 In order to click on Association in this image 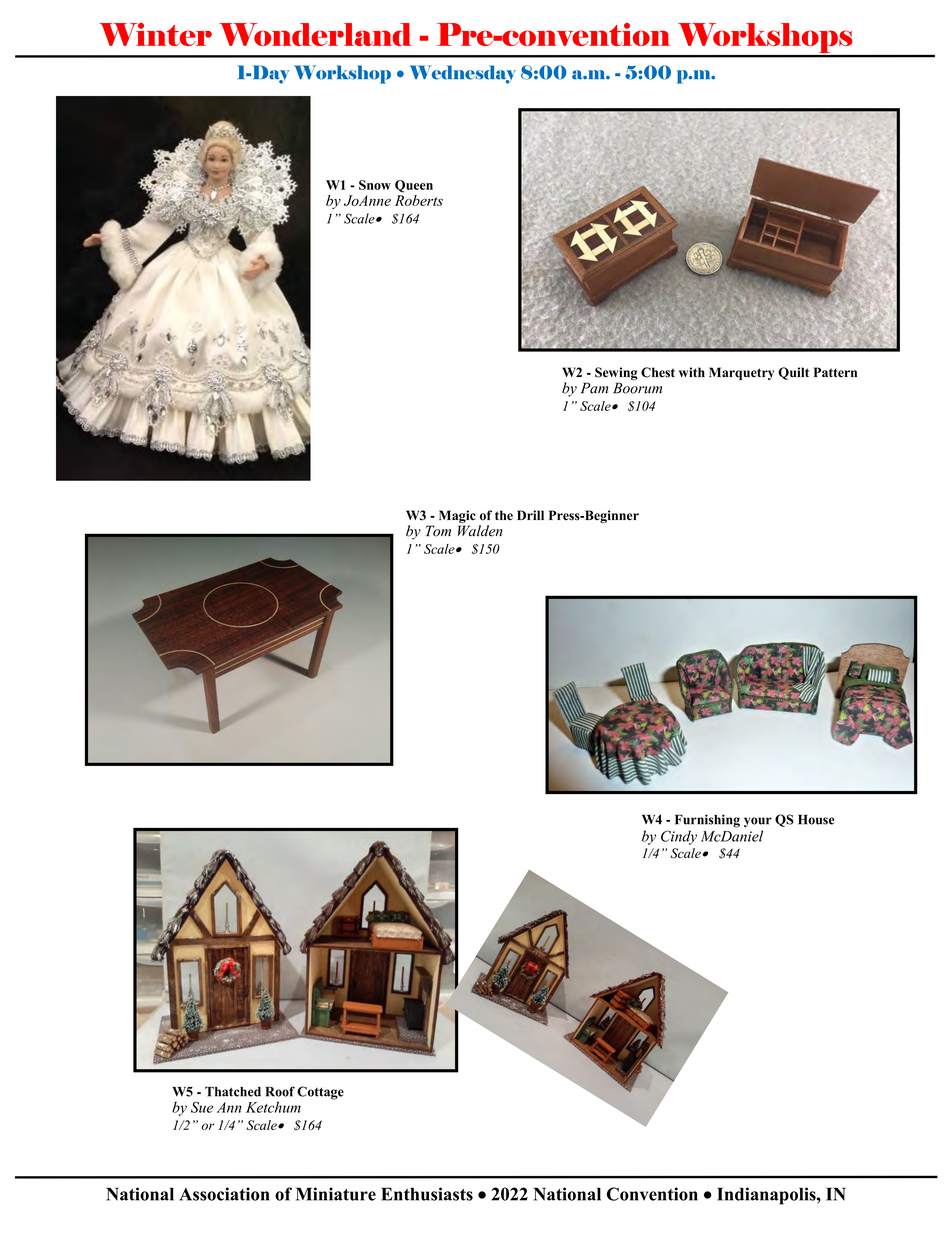, I will do `click(224, 1194)`.
